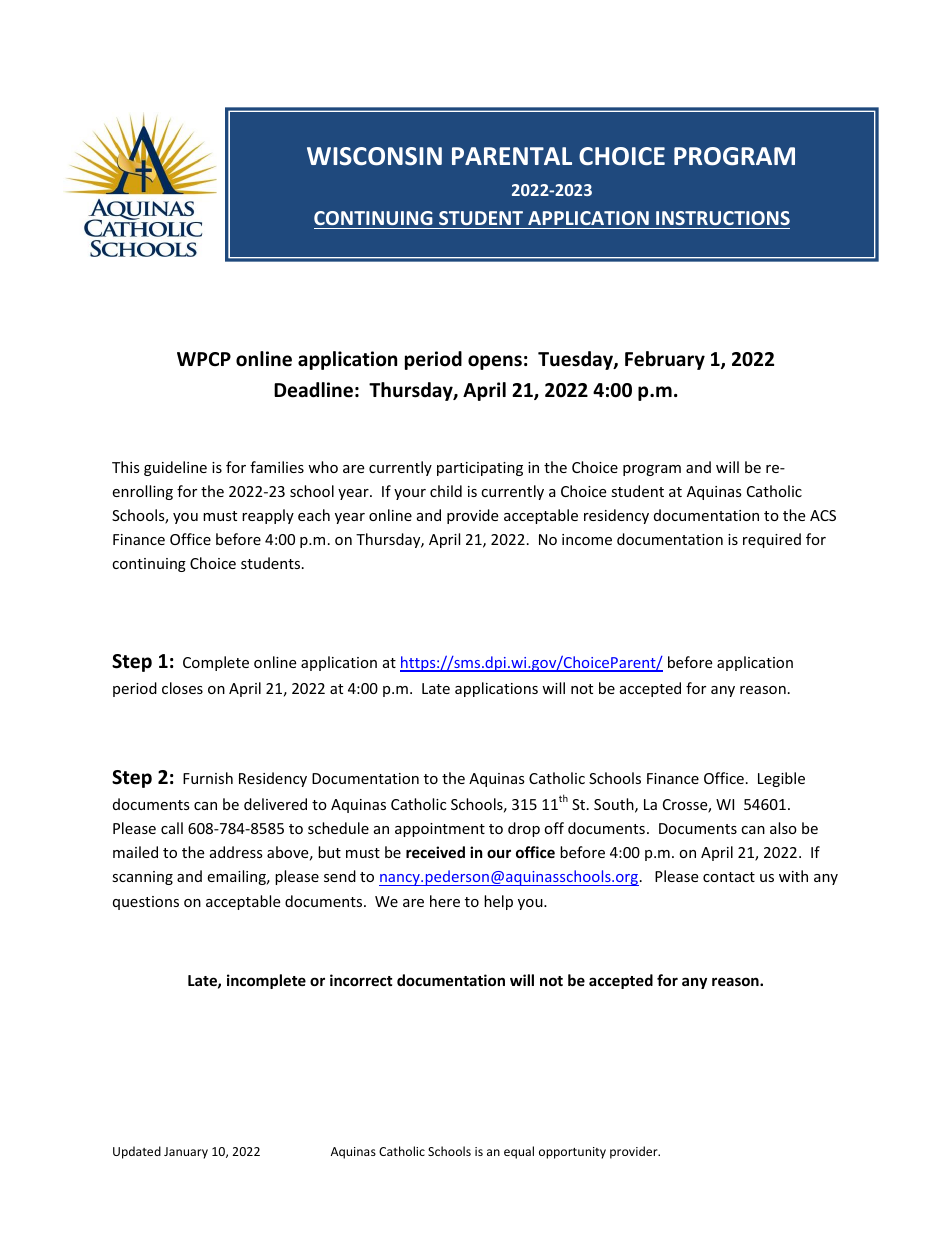 The height and width of the screenshot is (1233, 952). I want to click on income, so click(587, 539).
